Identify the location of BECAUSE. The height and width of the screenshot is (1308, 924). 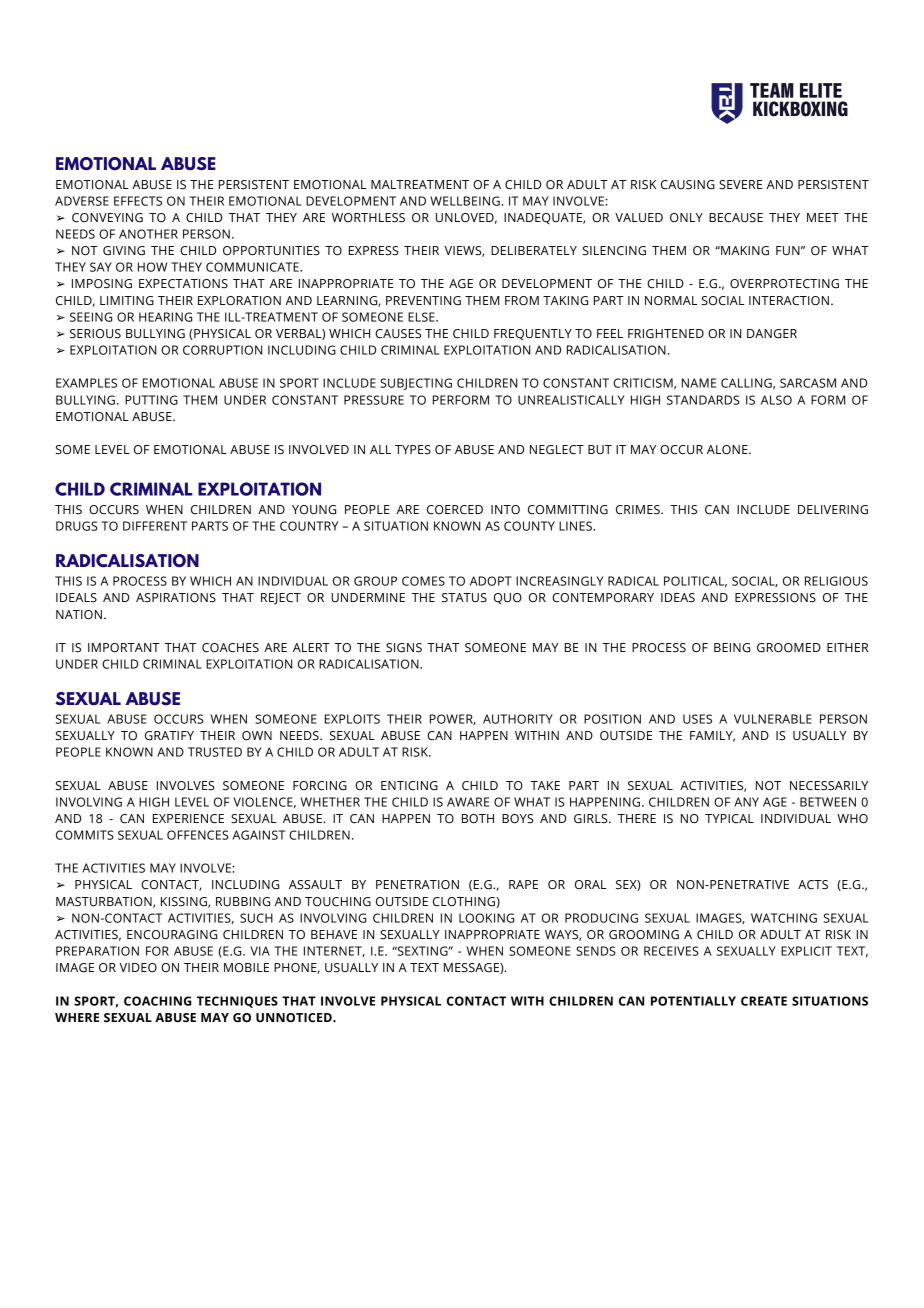
(736, 218).
